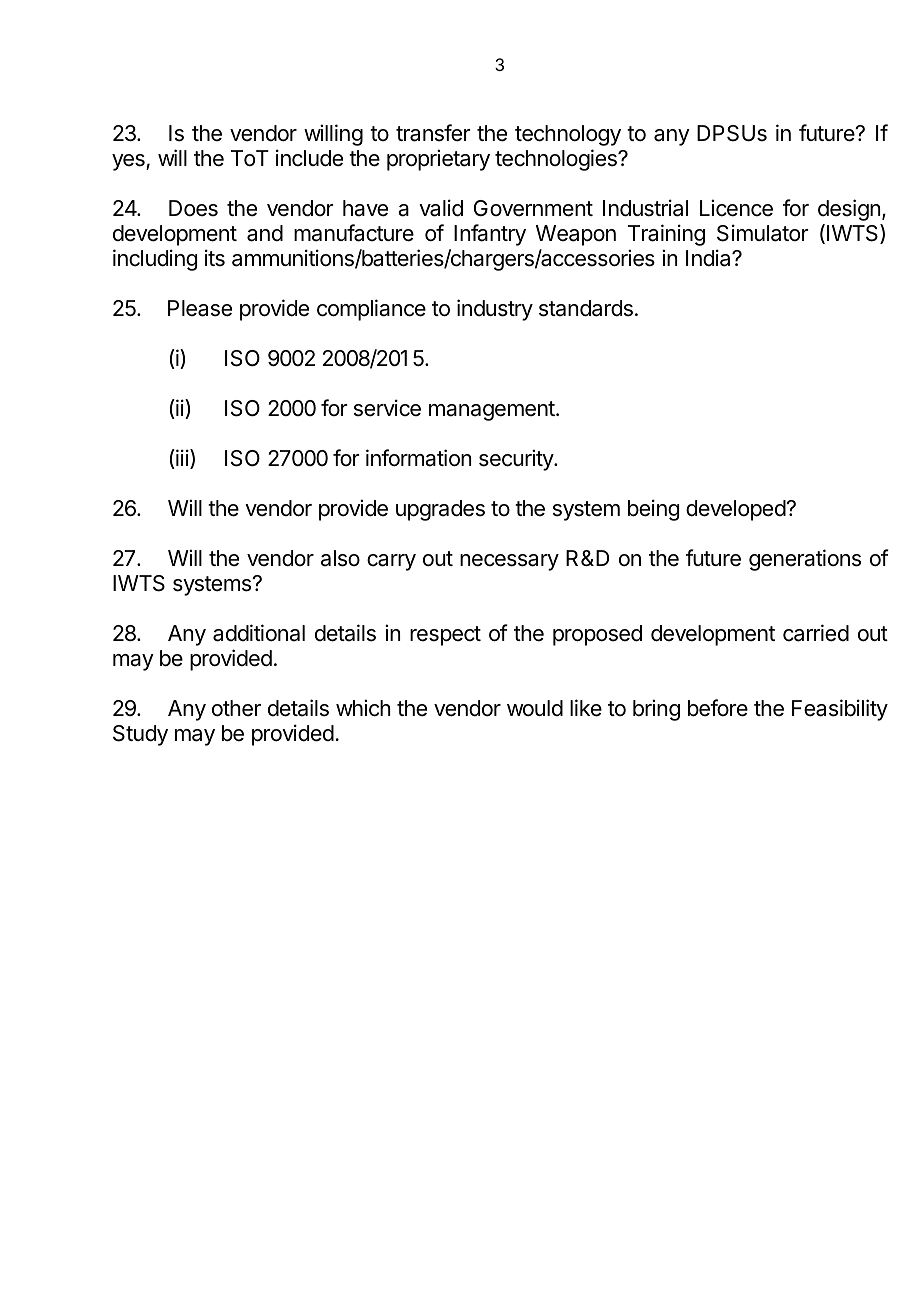  I want to click on other, so click(236, 708).
